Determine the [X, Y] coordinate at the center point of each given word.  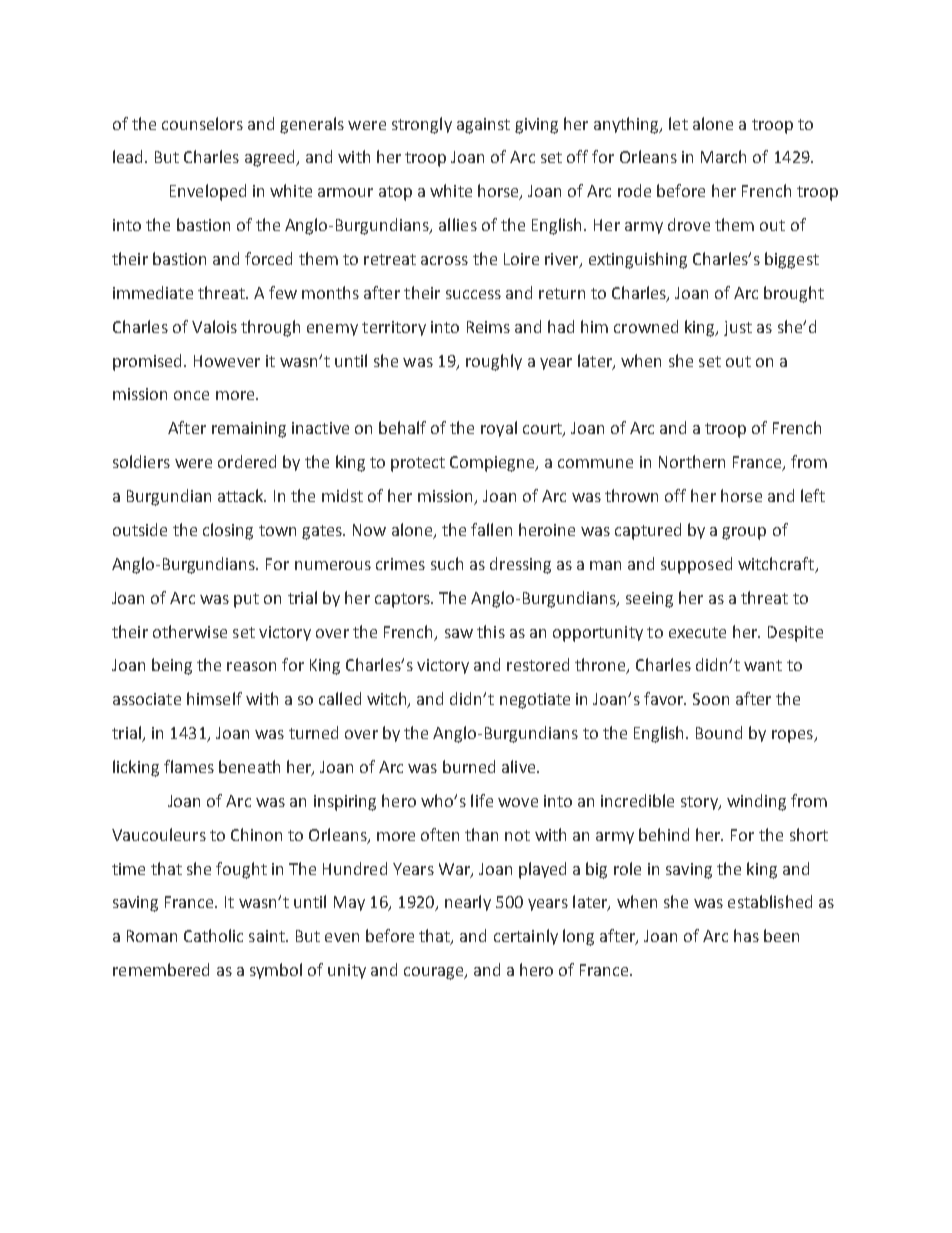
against [483, 126]
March [723, 156]
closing [228, 531]
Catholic [213, 935]
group [744, 533]
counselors [202, 123]
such [447, 563]
